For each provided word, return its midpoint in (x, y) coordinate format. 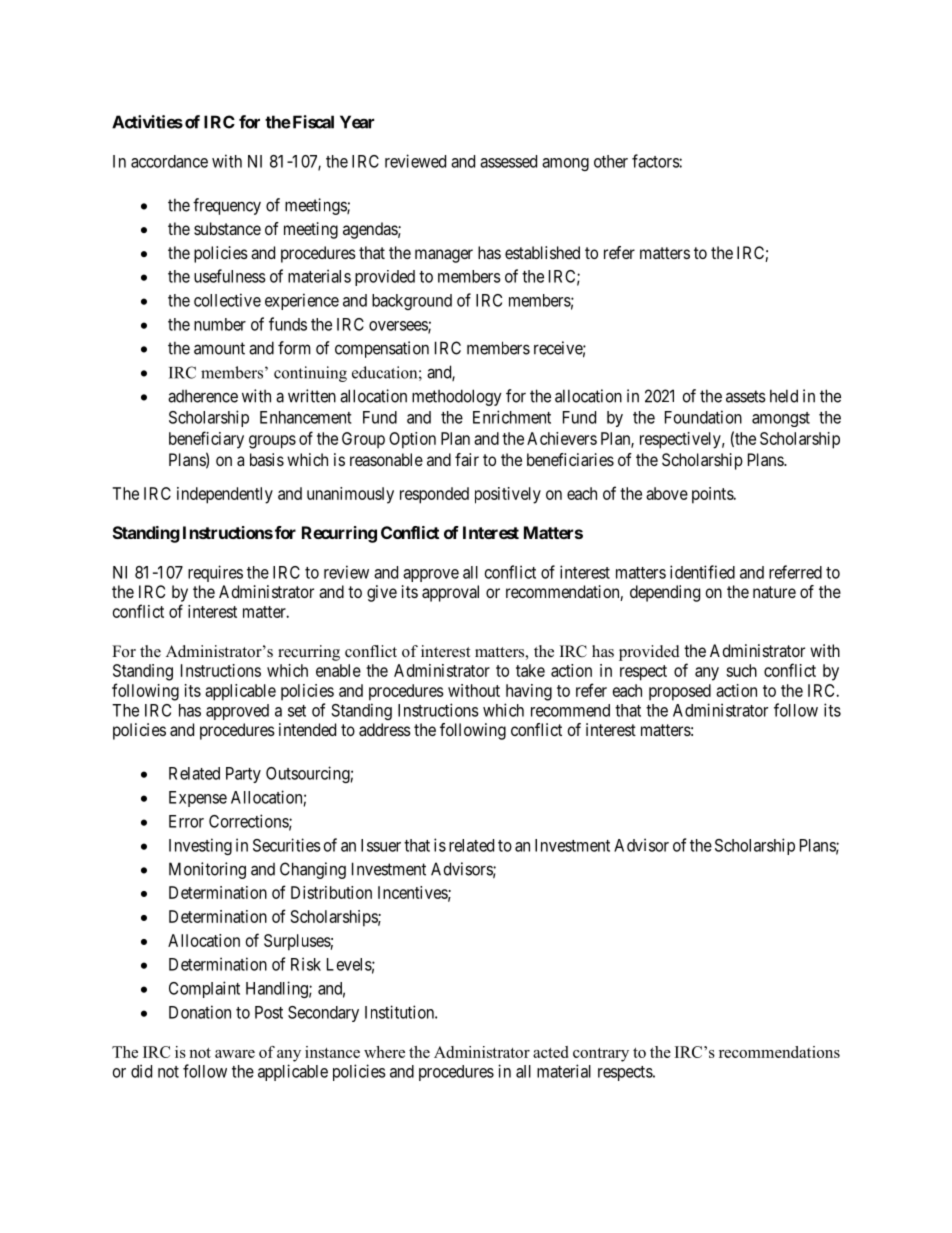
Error (186, 821)
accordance (169, 161)
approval (450, 593)
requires (215, 573)
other (611, 161)
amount (219, 348)
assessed (508, 161)
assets (746, 396)
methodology (457, 397)
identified (702, 572)
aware (235, 1054)
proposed (680, 692)
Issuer (381, 845)
